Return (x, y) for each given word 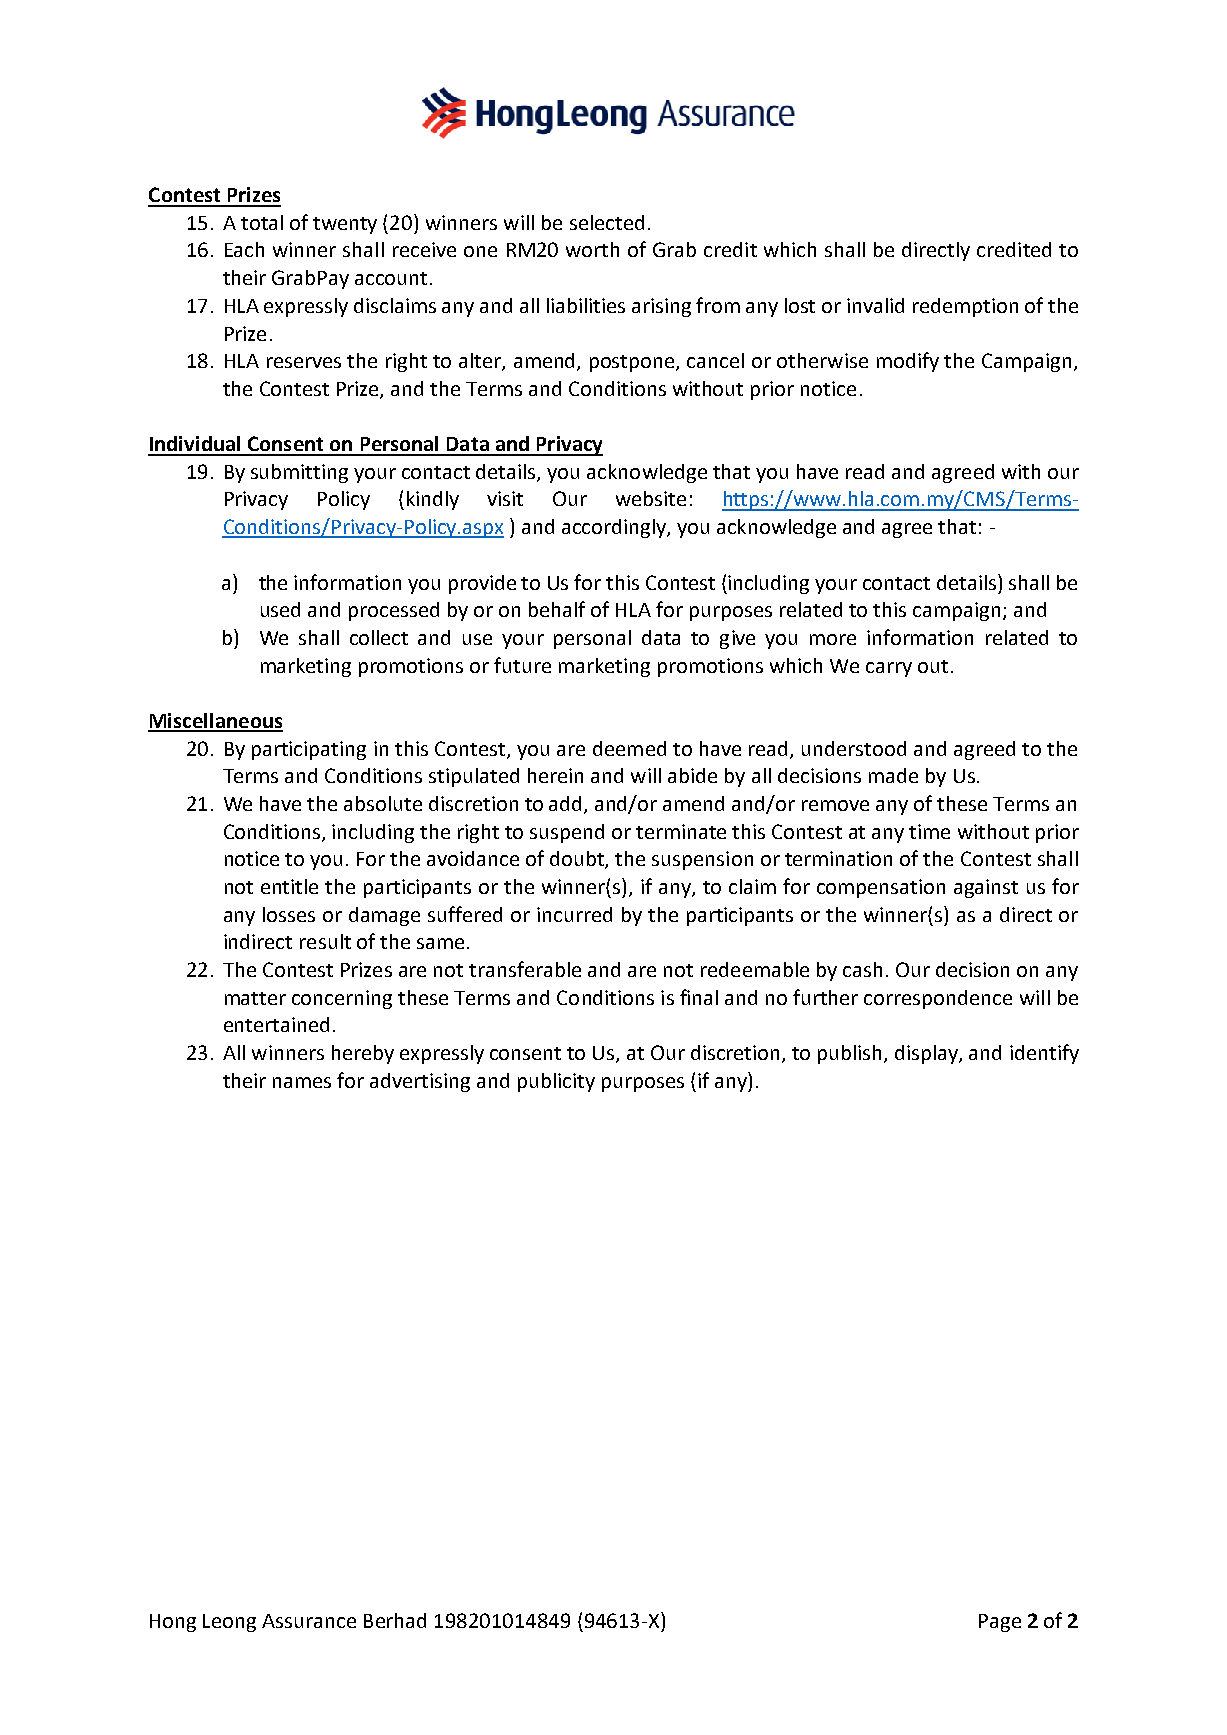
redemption (965, 307)
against (986, 888)
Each (244, 249)
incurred (574, 914)
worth (592, 249)
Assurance (309, 1621)
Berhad (395, 1620)
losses (289, 914)
